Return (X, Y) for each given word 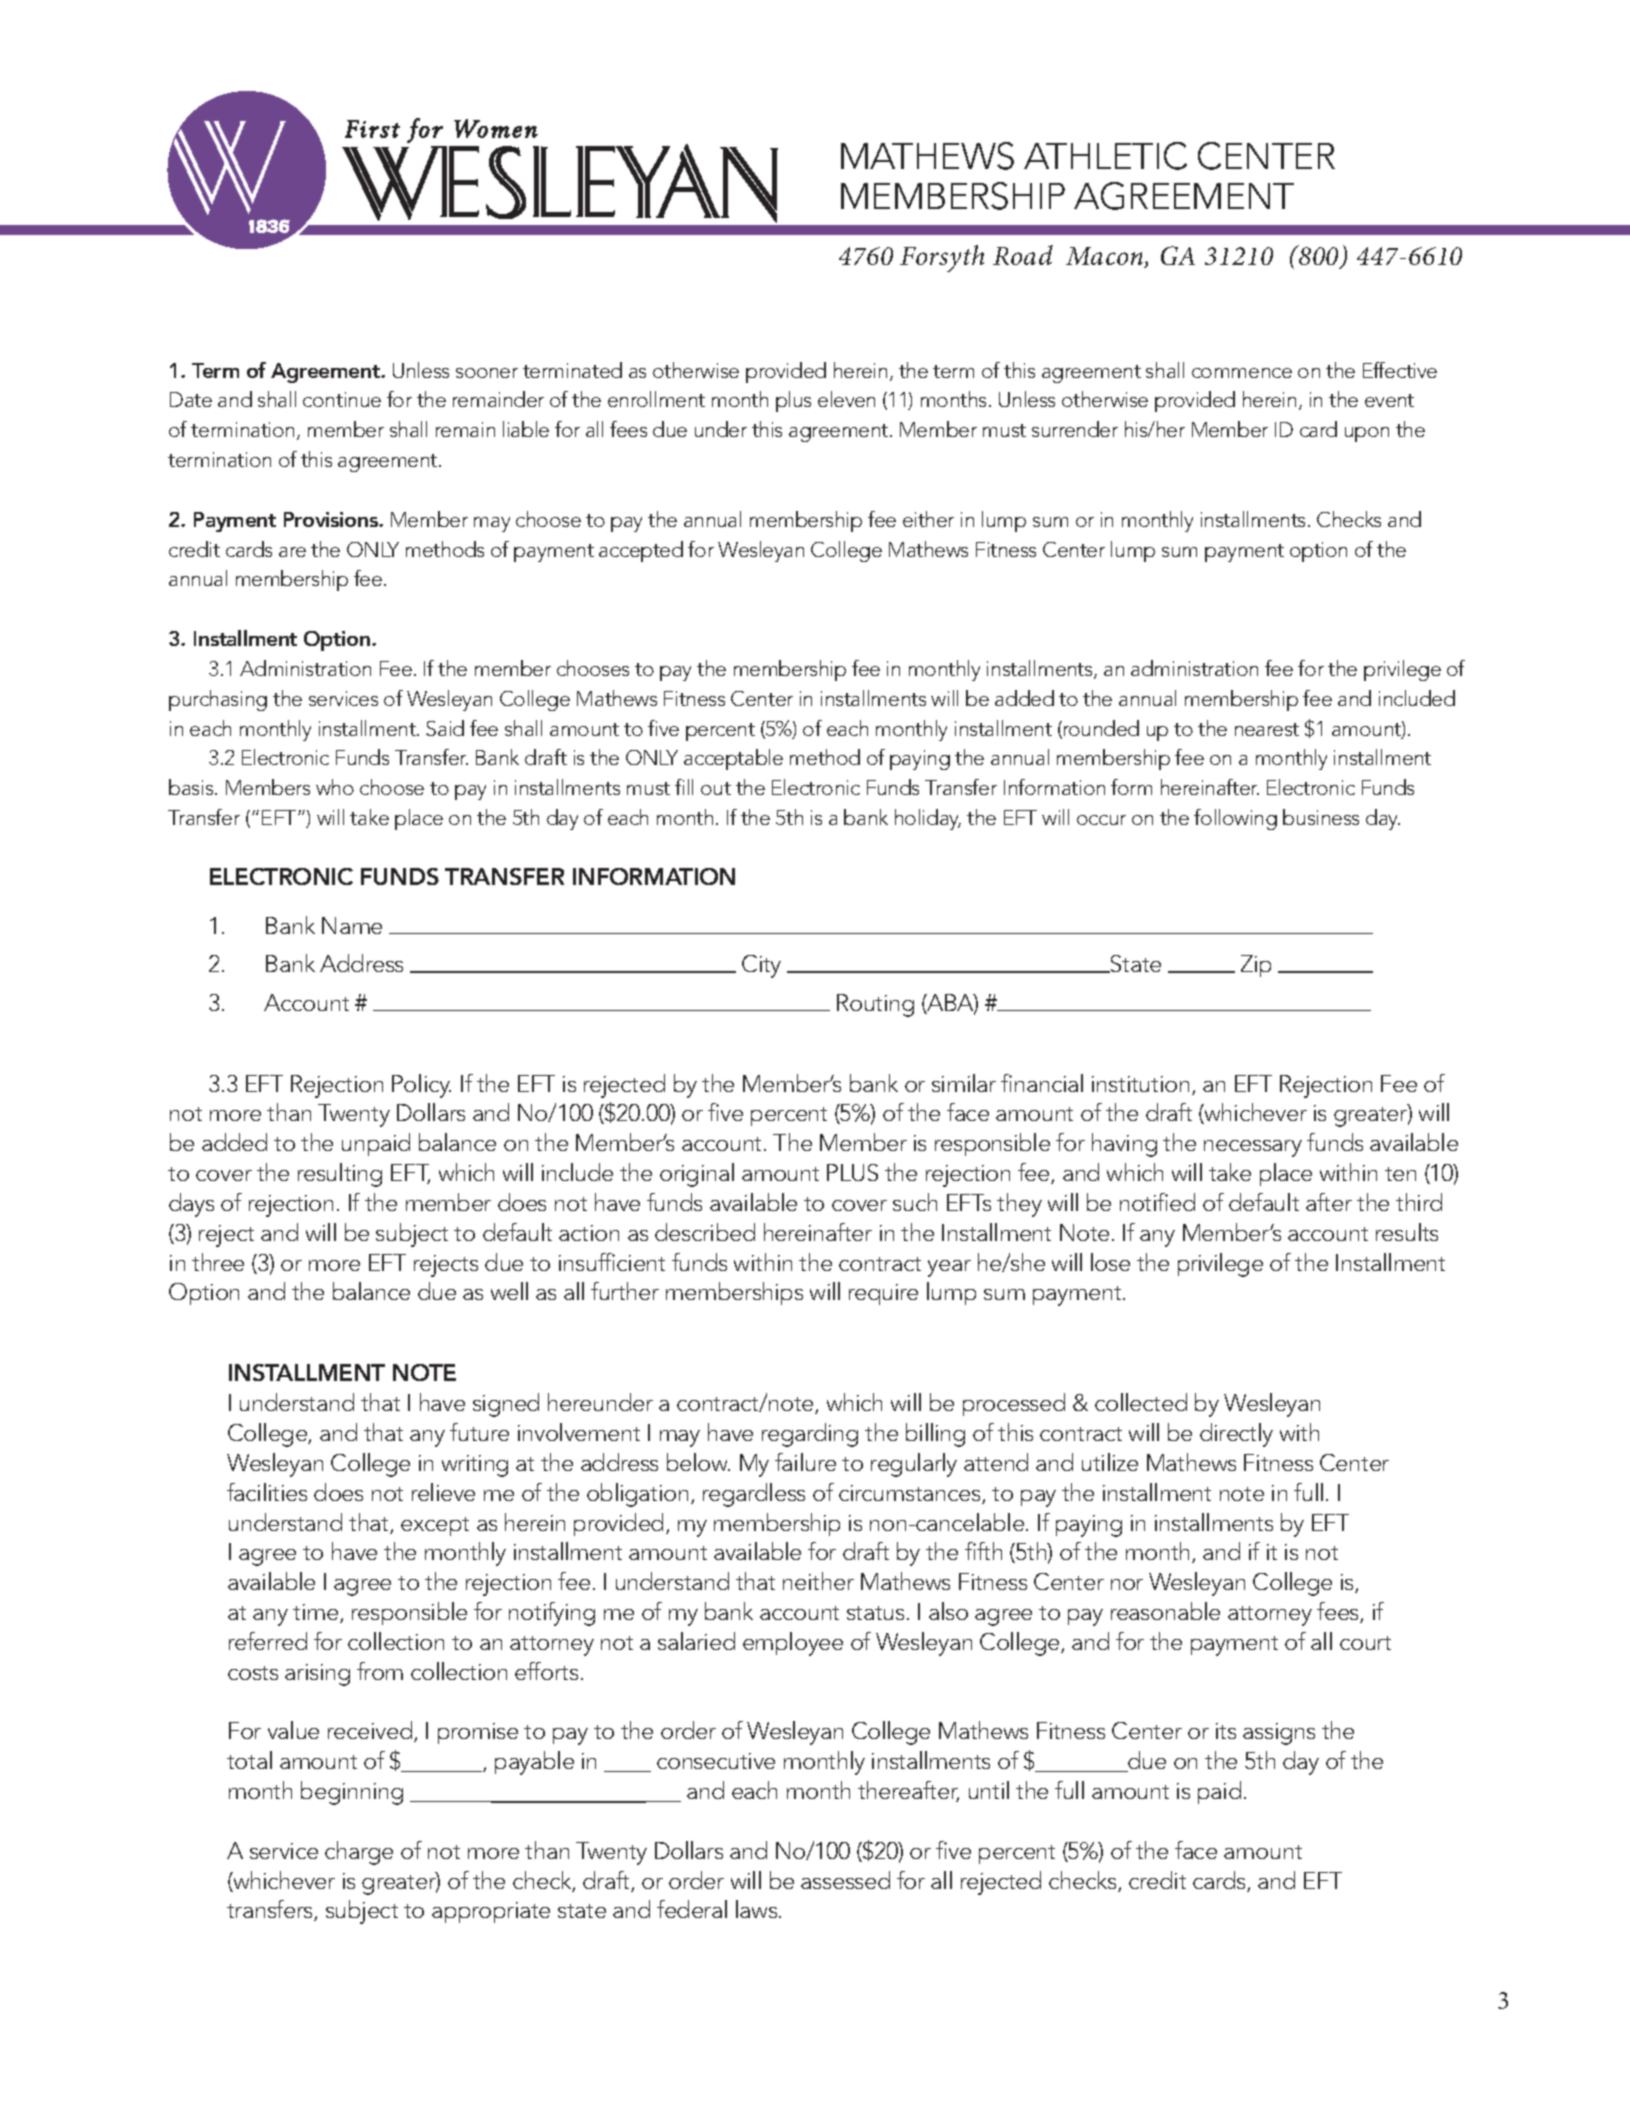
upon (1367, 434)
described (705, 1232)
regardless (754, 1495)
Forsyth (942, 258)
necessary (1253, 1148)
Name (352, 925)
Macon (1106, 257)
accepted (641, 551)
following (1235, 819)
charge (359, 1853)
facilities (267, 1492)
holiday (928, 819)
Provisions (332, 519)
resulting (340, 1175)
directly (1236, 1435)
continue (342, 399)
